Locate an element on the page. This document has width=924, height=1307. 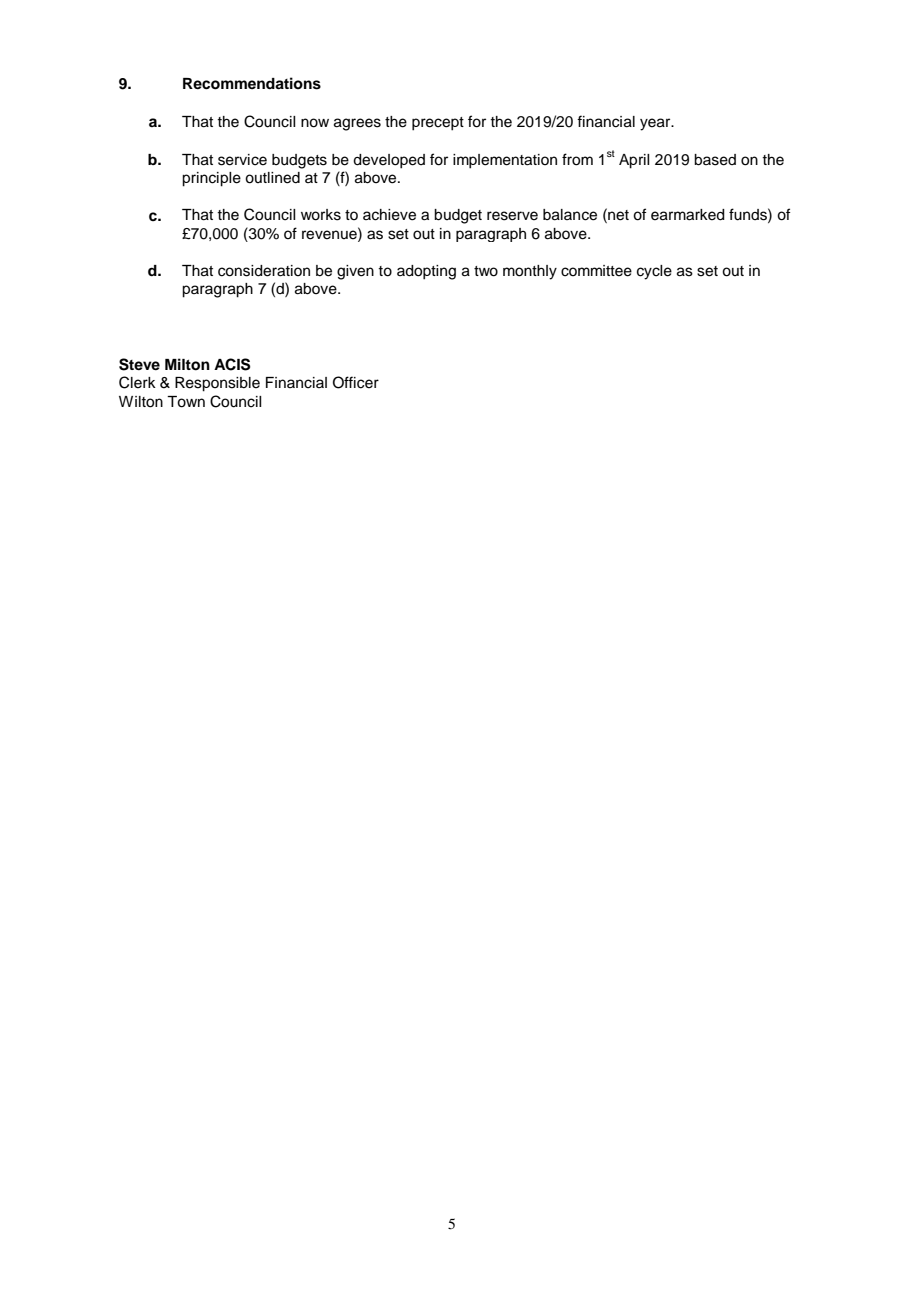
cycle is located at coordinates (654, 272).
